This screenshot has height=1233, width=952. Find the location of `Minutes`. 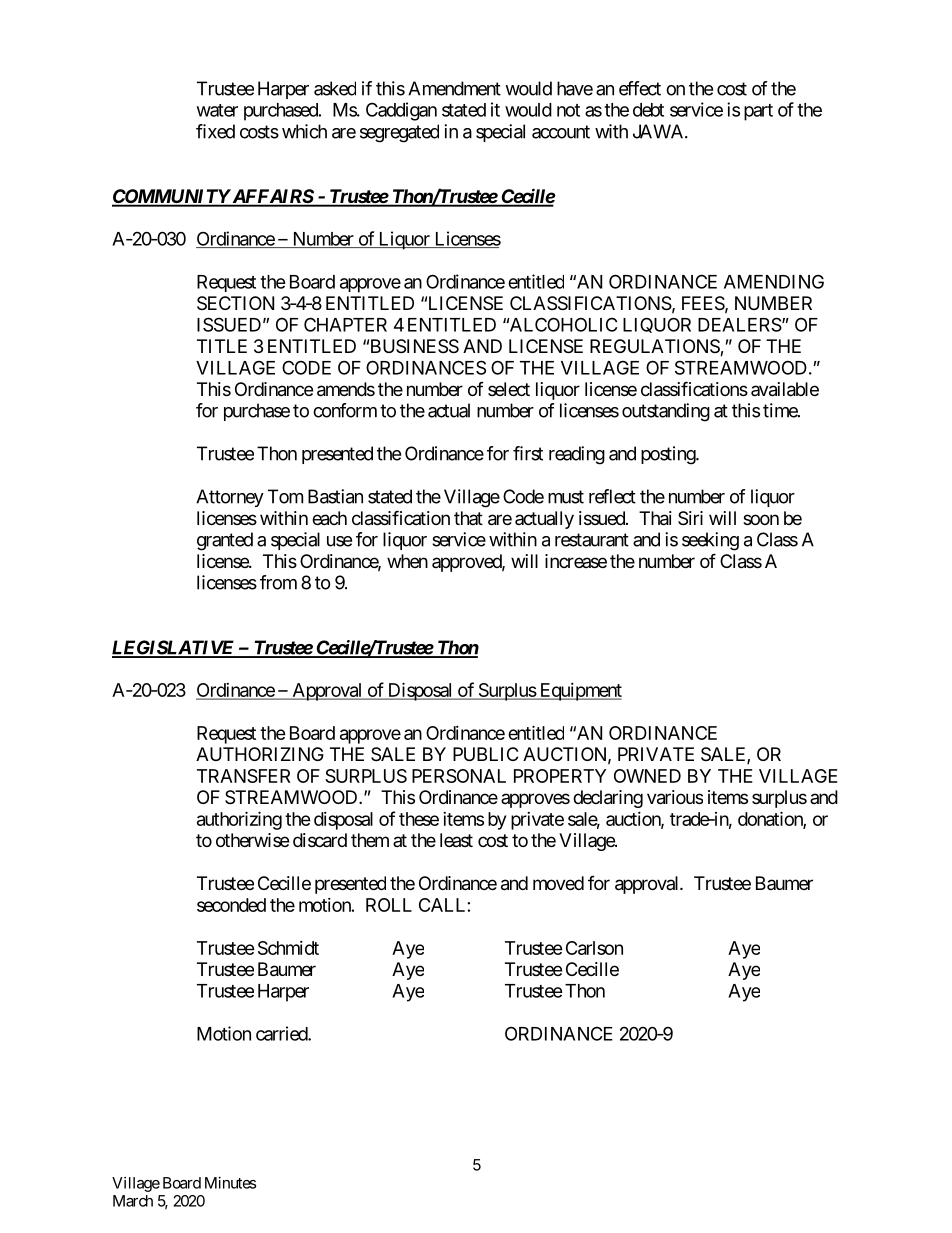

Minutes is located at coordinates (230, 1183).
